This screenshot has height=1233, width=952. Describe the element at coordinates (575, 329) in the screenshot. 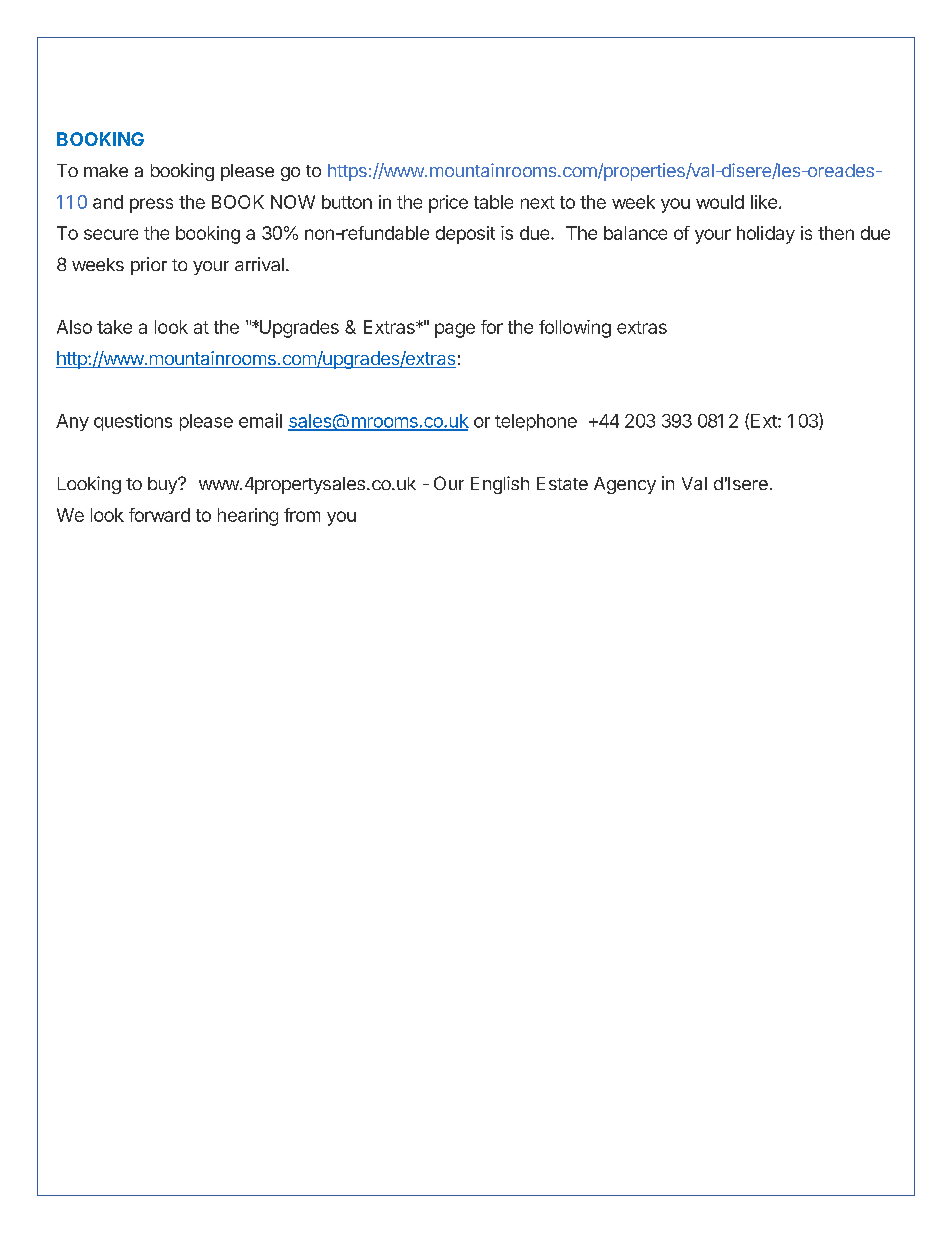

I see `following` at that location.
